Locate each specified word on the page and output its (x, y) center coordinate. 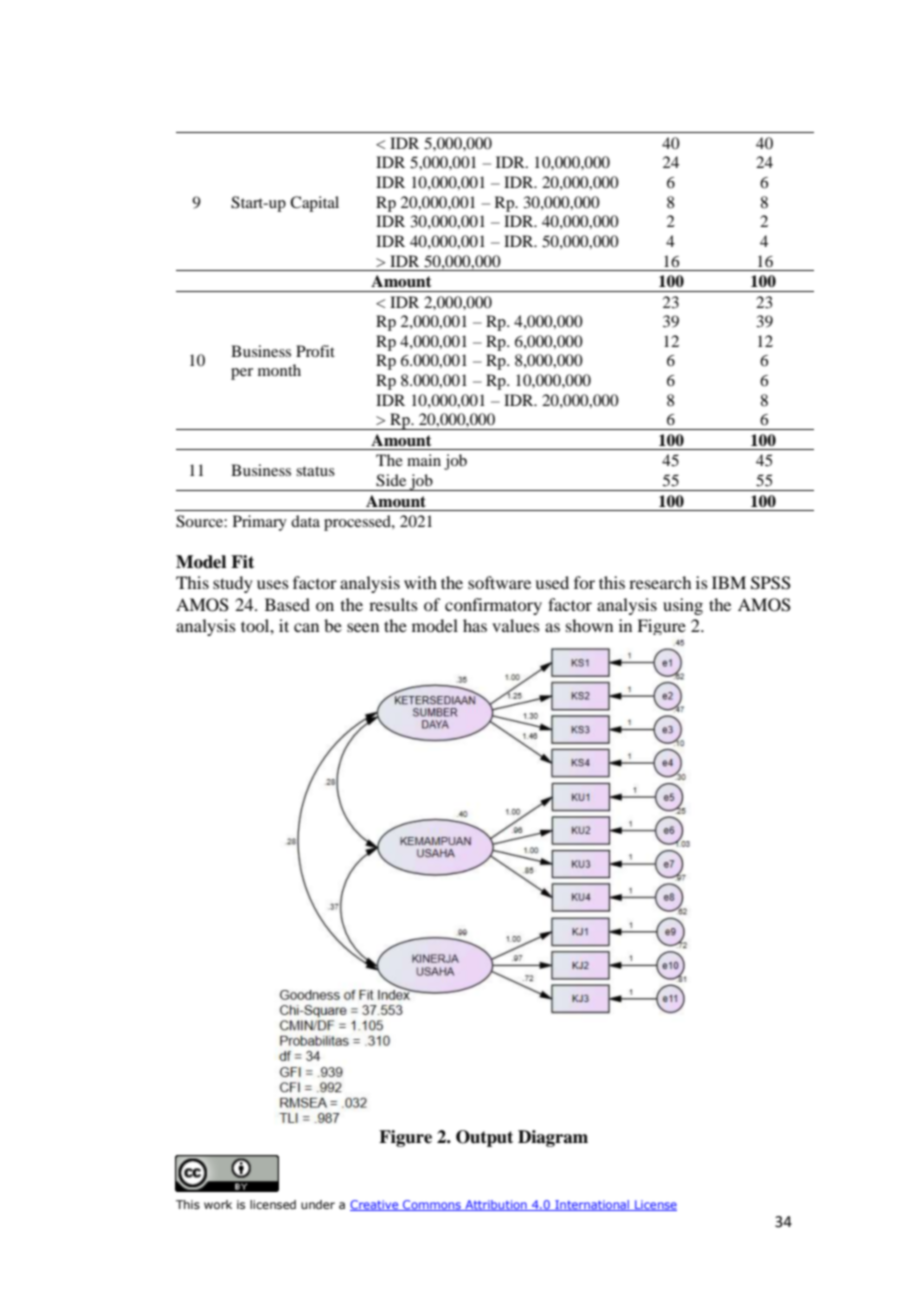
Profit (315, 351)
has (475, 625)
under (318, 1204)
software (499, 582)
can (306, 627)
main (424, 460)
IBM (729, 582)
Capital (314, 204)
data (305, 521)
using (683, 606)
